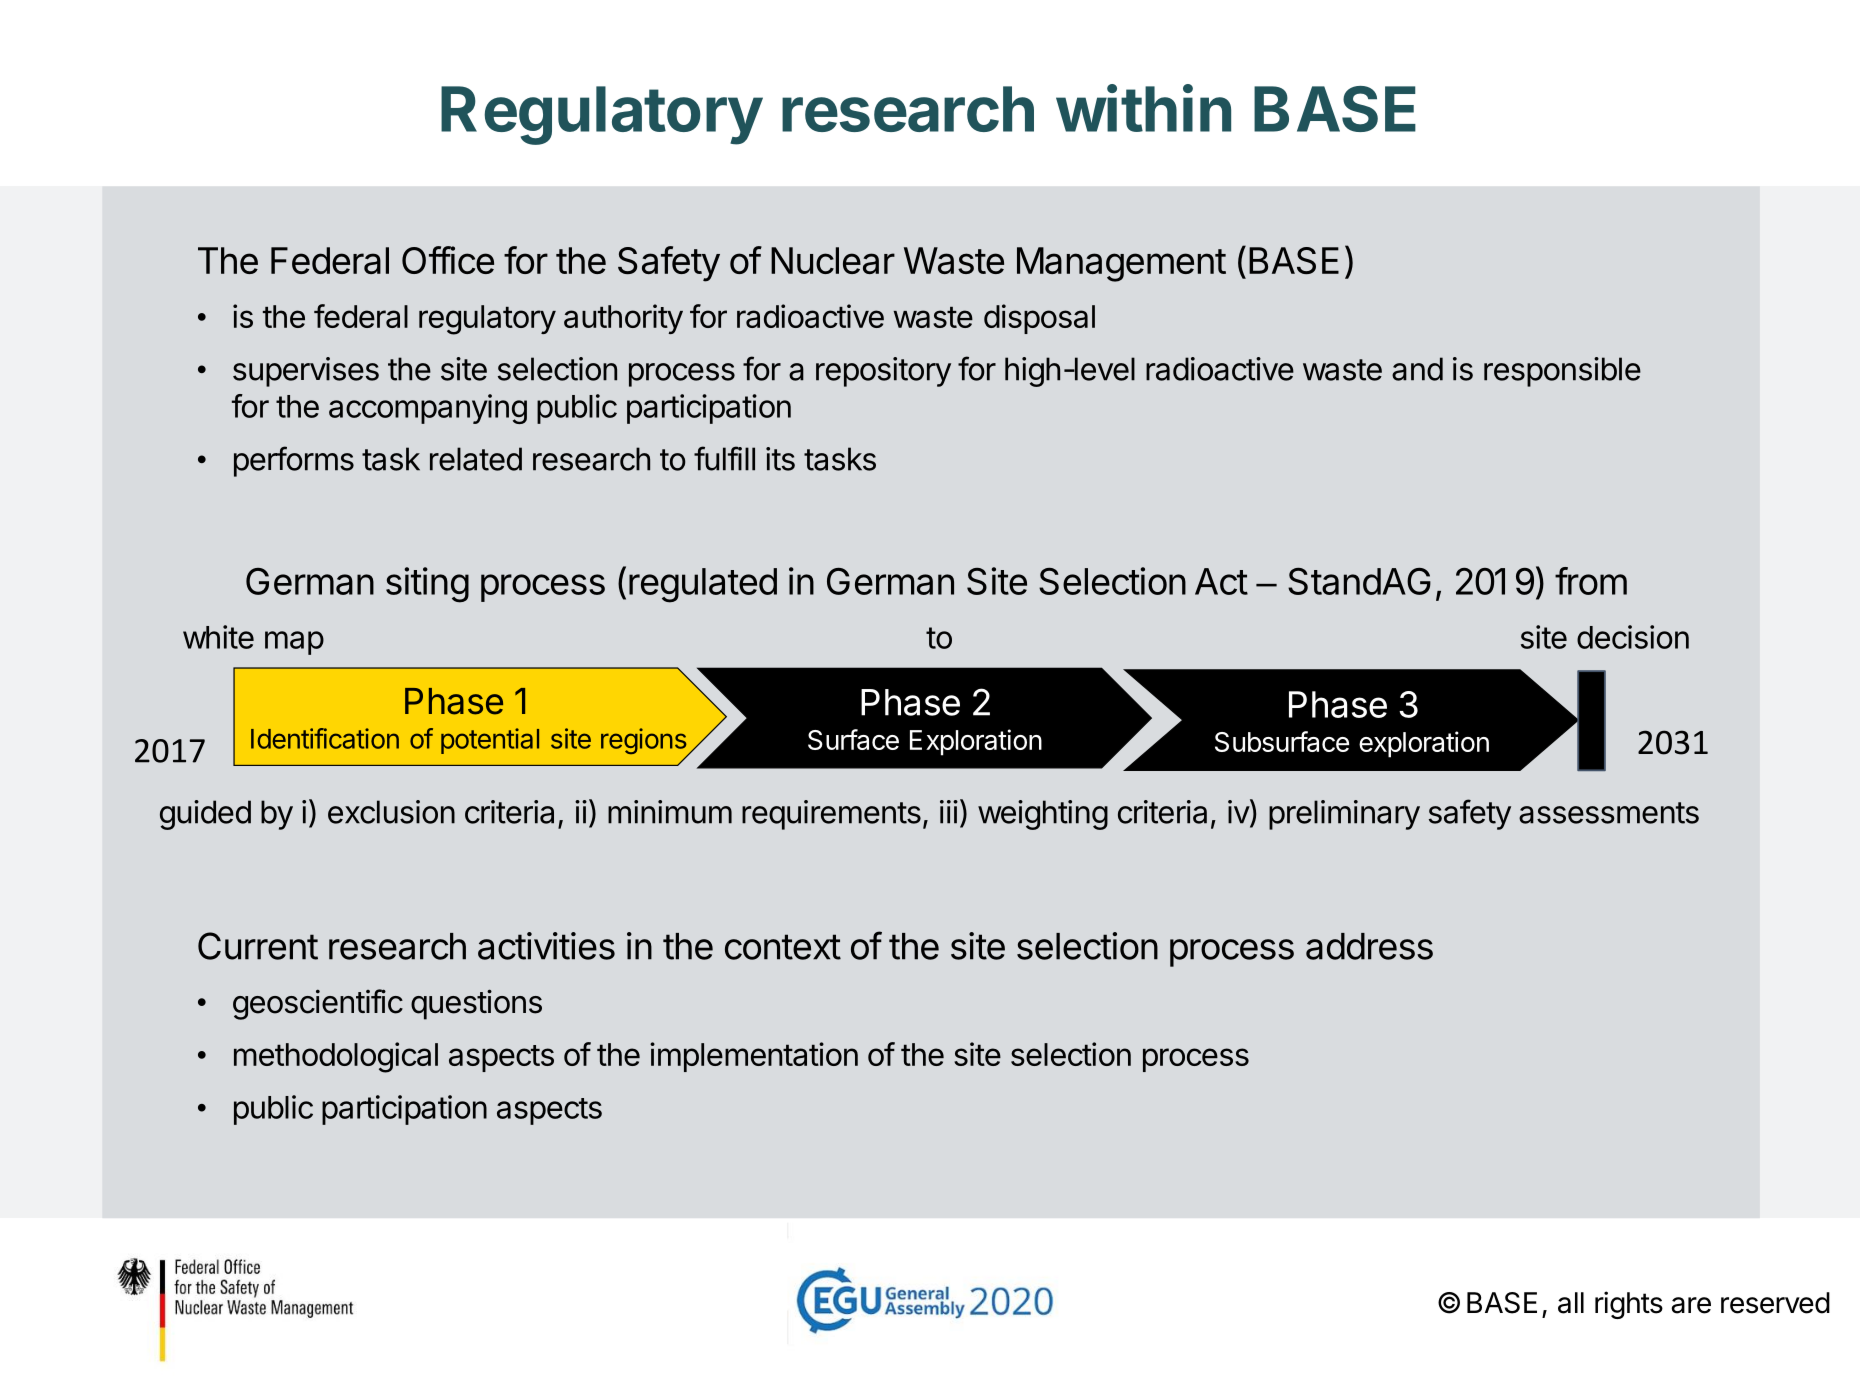  I want to click on within, so click(1143, 108).
